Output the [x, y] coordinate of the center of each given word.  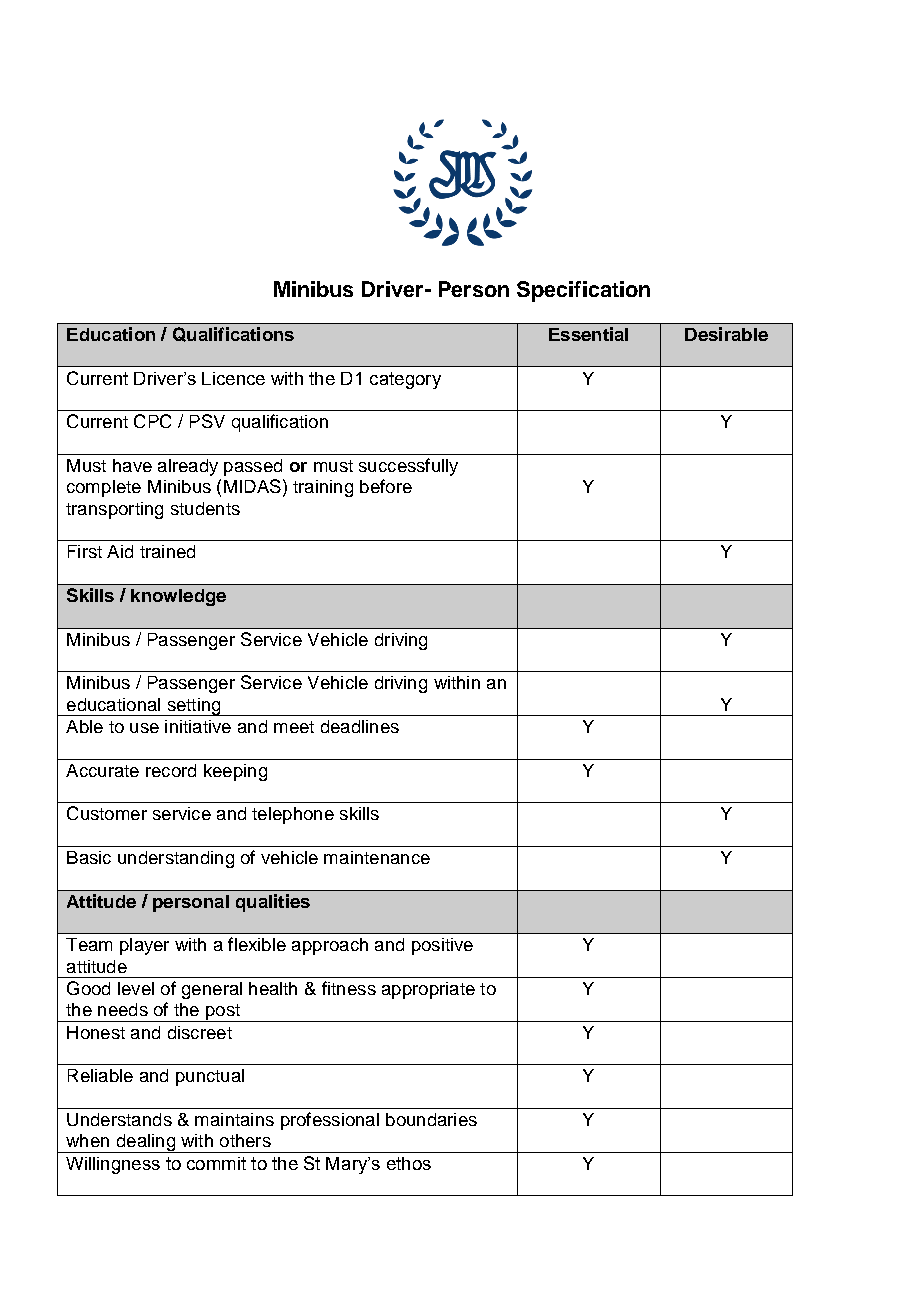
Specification [583, 291]
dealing [145, 1143]
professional [330, 1121]
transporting [114, 510]
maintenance [377, 857]
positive [442, 946]
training [323, 488]
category [405, 380]
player [144, 946]
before [386, 486]
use [144, 728]
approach [330, 946]
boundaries [431, 1119]
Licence [233, 378]
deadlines [360, 726]
